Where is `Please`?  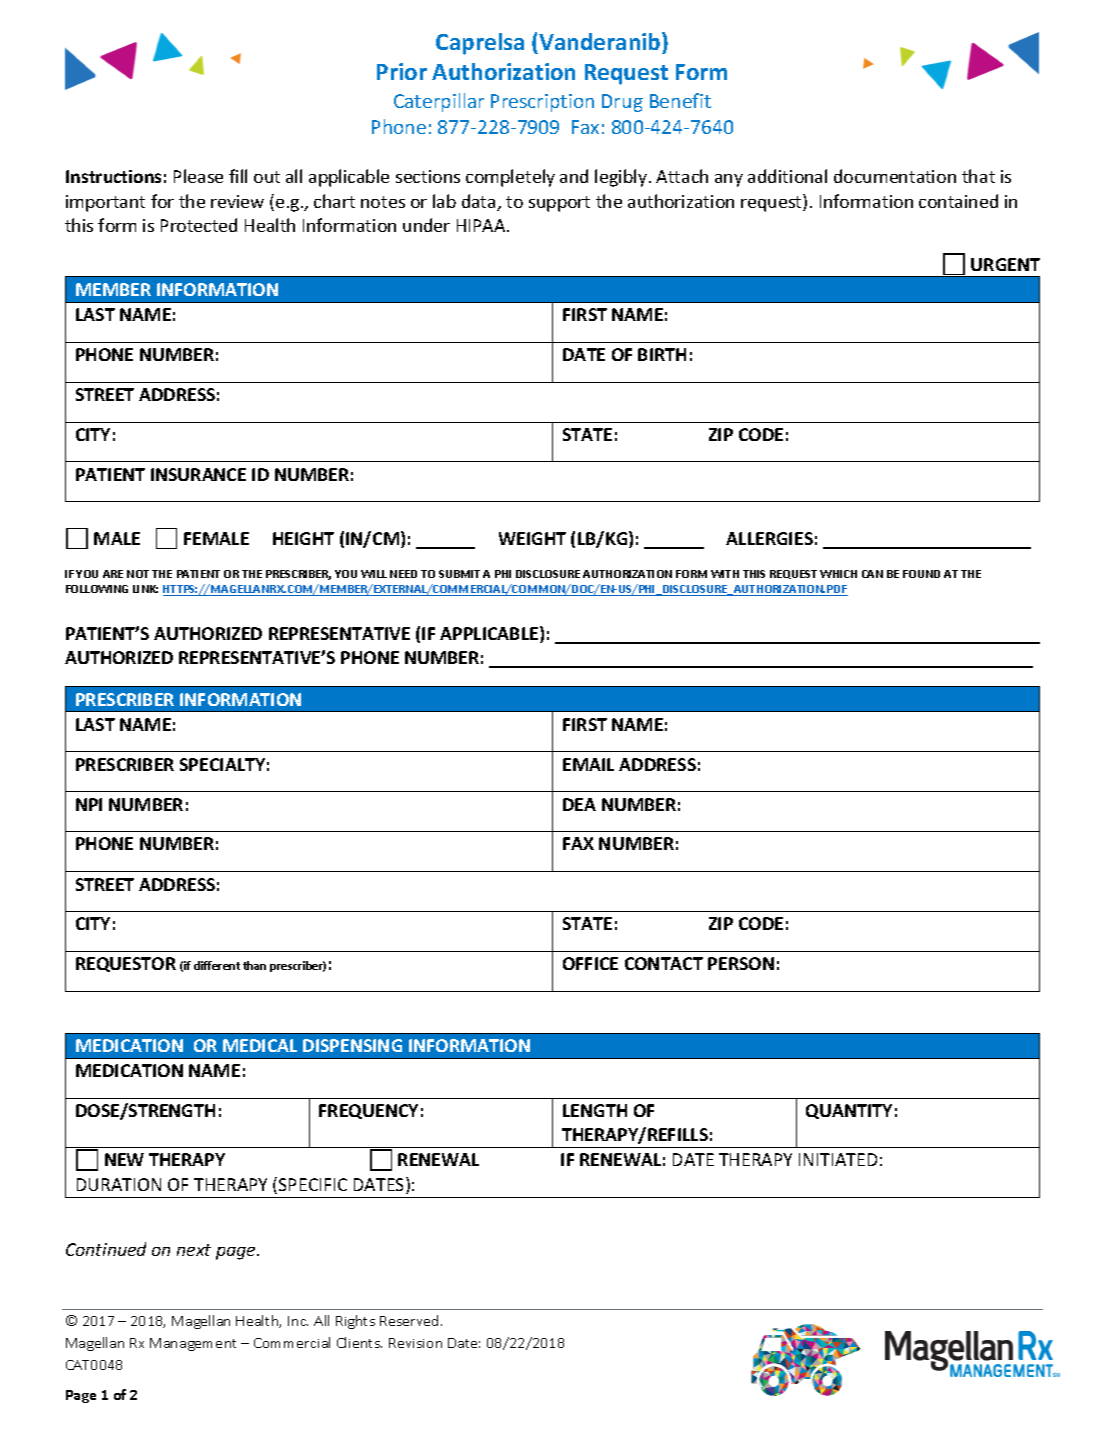
Please is located at coordinates (198, 176).
